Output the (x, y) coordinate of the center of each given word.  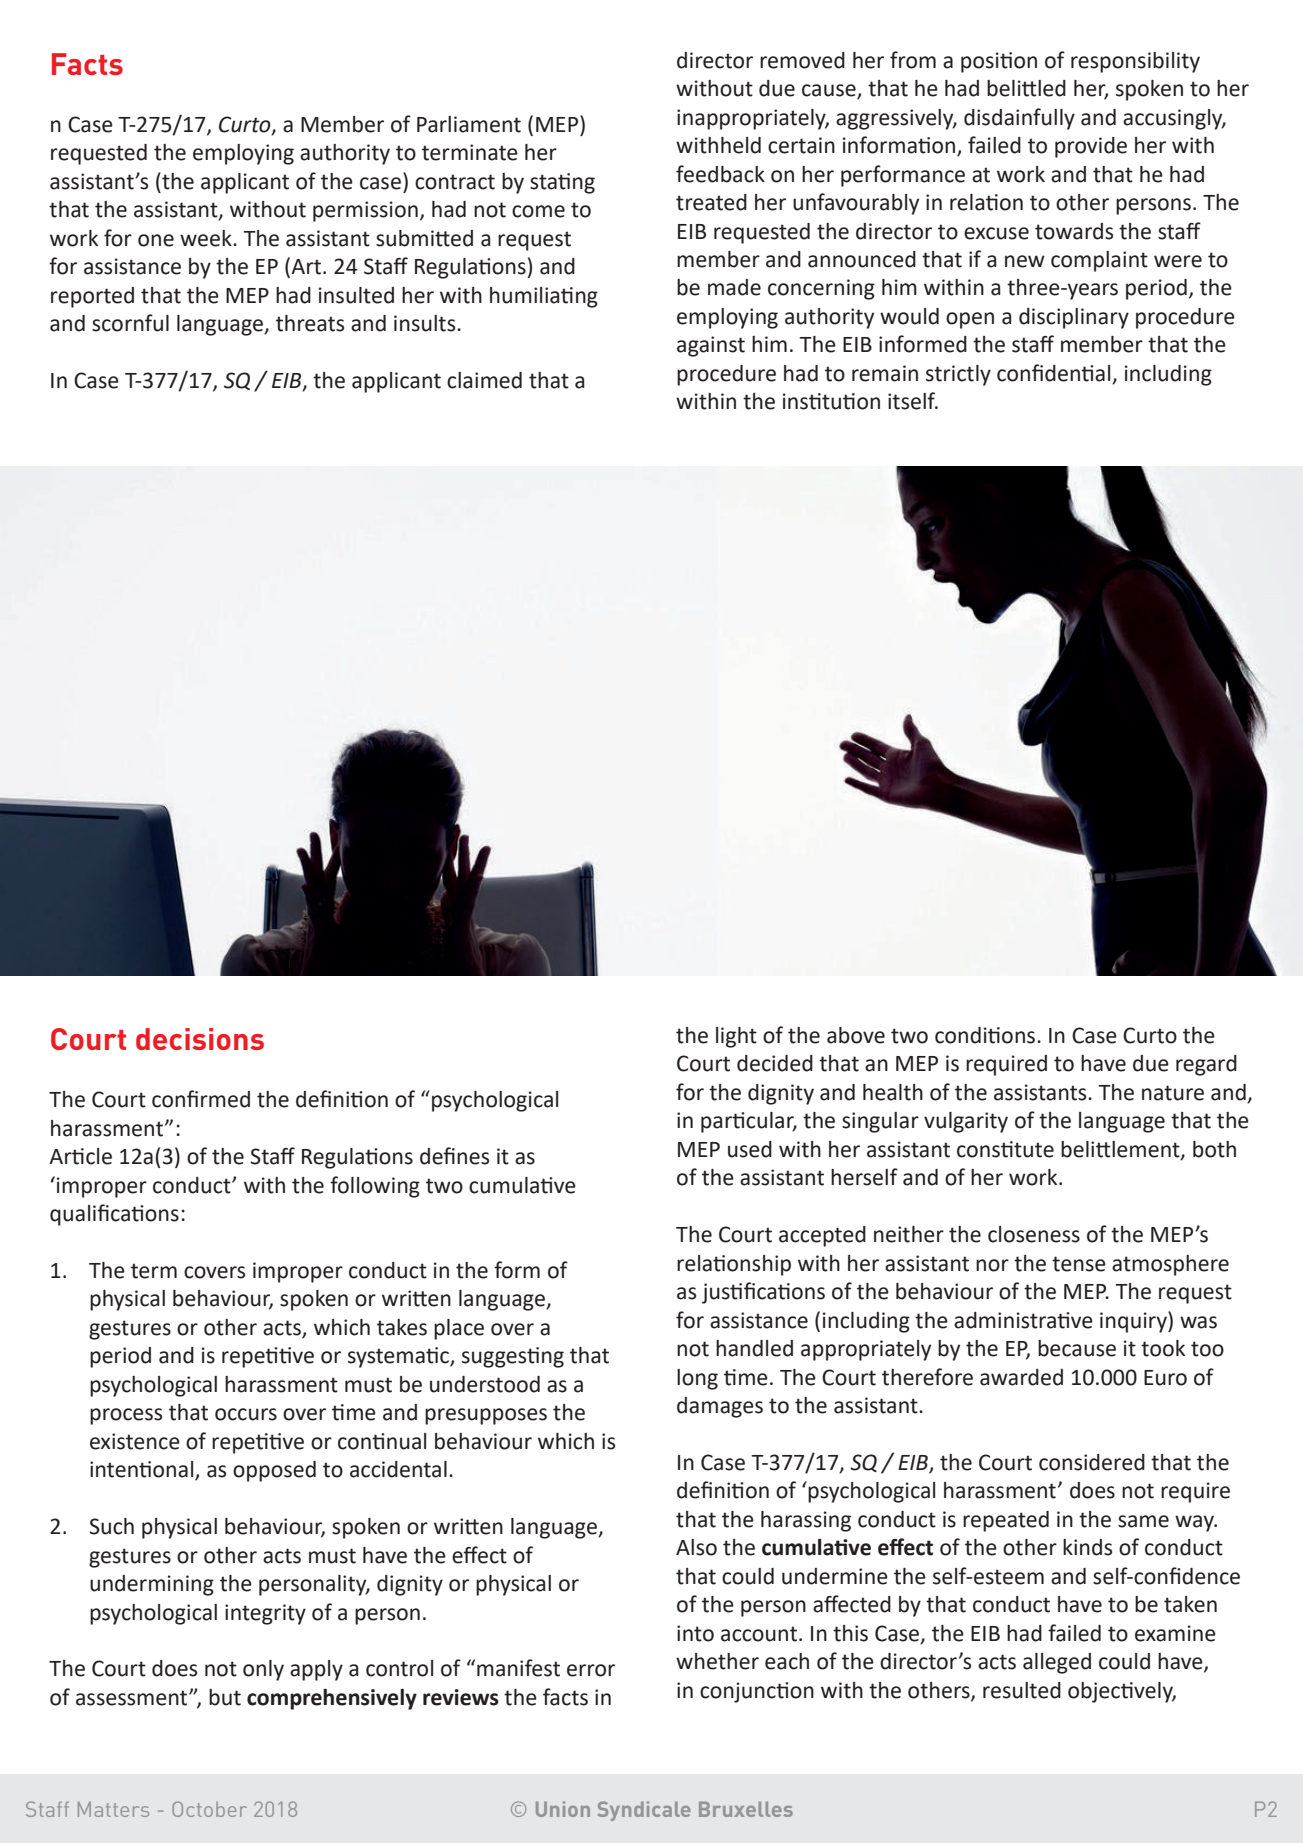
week (207, 238)
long (697, 1379)
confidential (1053, 373)
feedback (720, 174)
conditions (986, 1035)
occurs (246, 1414)
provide (1091, 147)
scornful (130, 323)
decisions (200, 1039)
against (711, 346)
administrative (1023, 1320)
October (209, 1809)
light (736, 1037)
